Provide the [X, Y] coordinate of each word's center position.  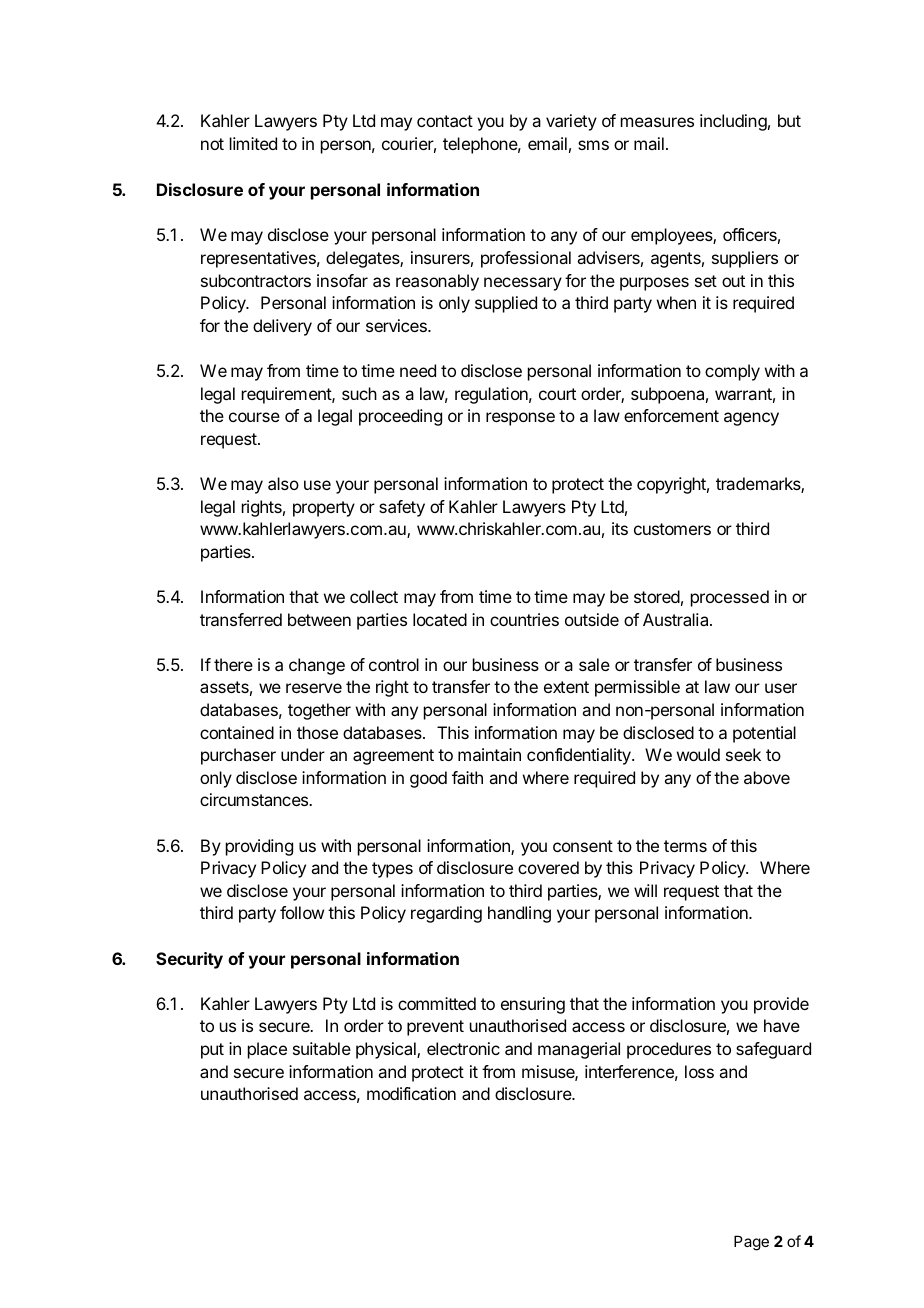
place [267, 1050]
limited [253, 143]
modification [411, 1093]
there [233, 664]
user [781, 688]
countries [524, 619]
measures [657, 122]
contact [445, 121]
